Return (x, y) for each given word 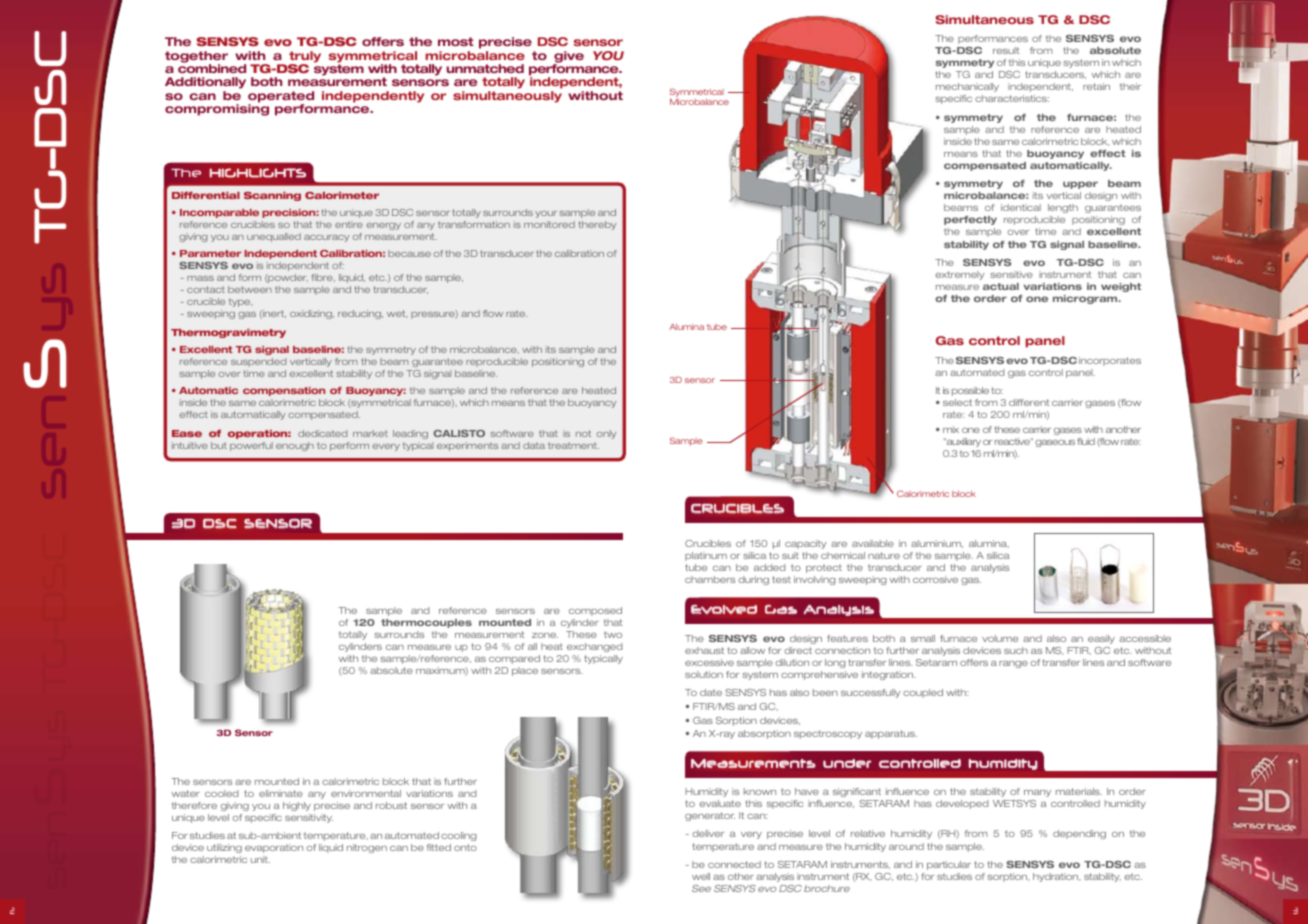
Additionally (205, 84)
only (606, 434)
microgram (1086, 299)
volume (1000, 638)
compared (514, 659)
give (568, 58)
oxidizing (312, 314)
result (1006, 50)
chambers (710, 579)
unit (260, 859)
